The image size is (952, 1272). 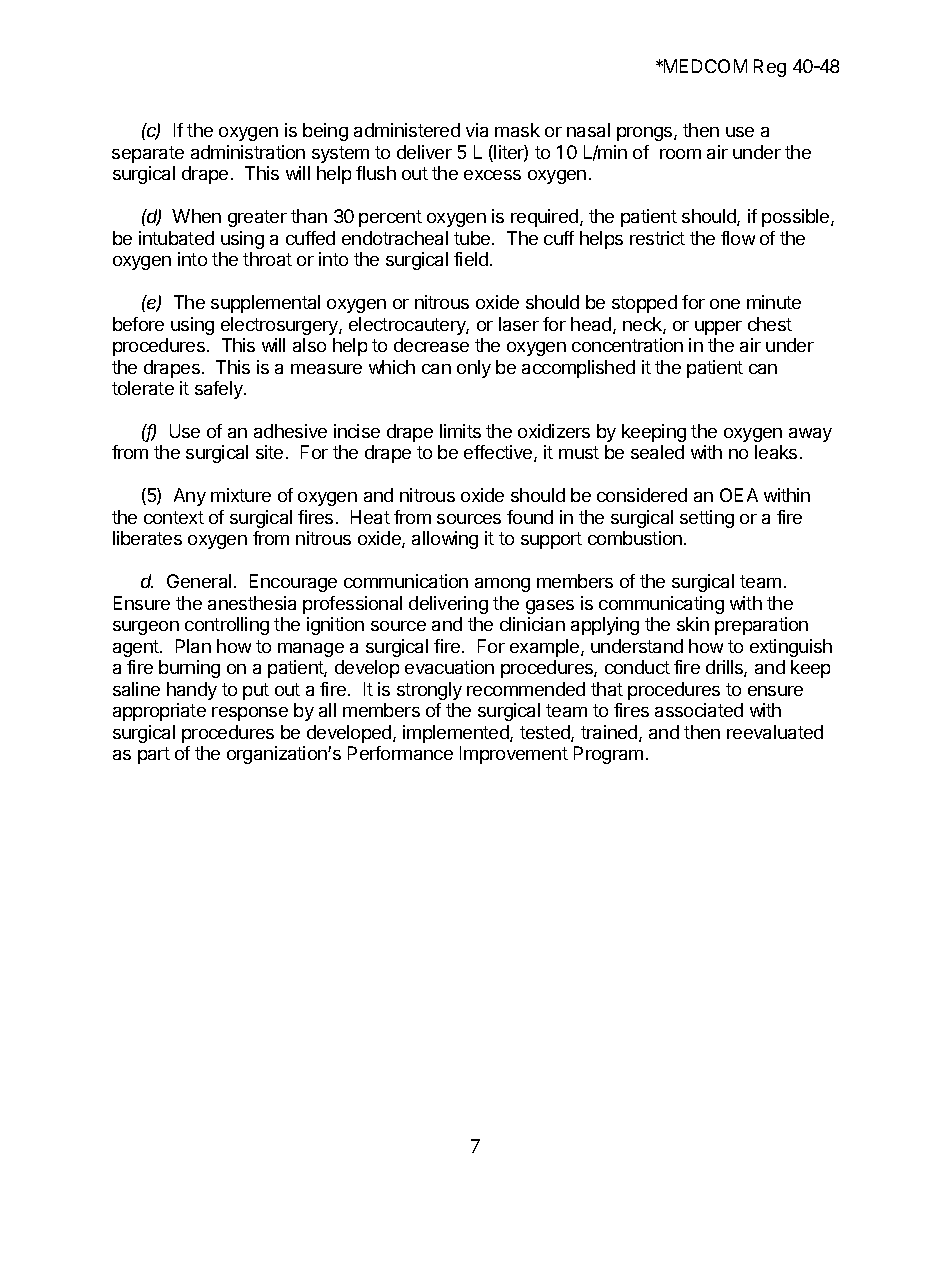 What do you see at coordinates (477, 130) in the screenshot?
I see `via` at bounding box center [477, 130].
